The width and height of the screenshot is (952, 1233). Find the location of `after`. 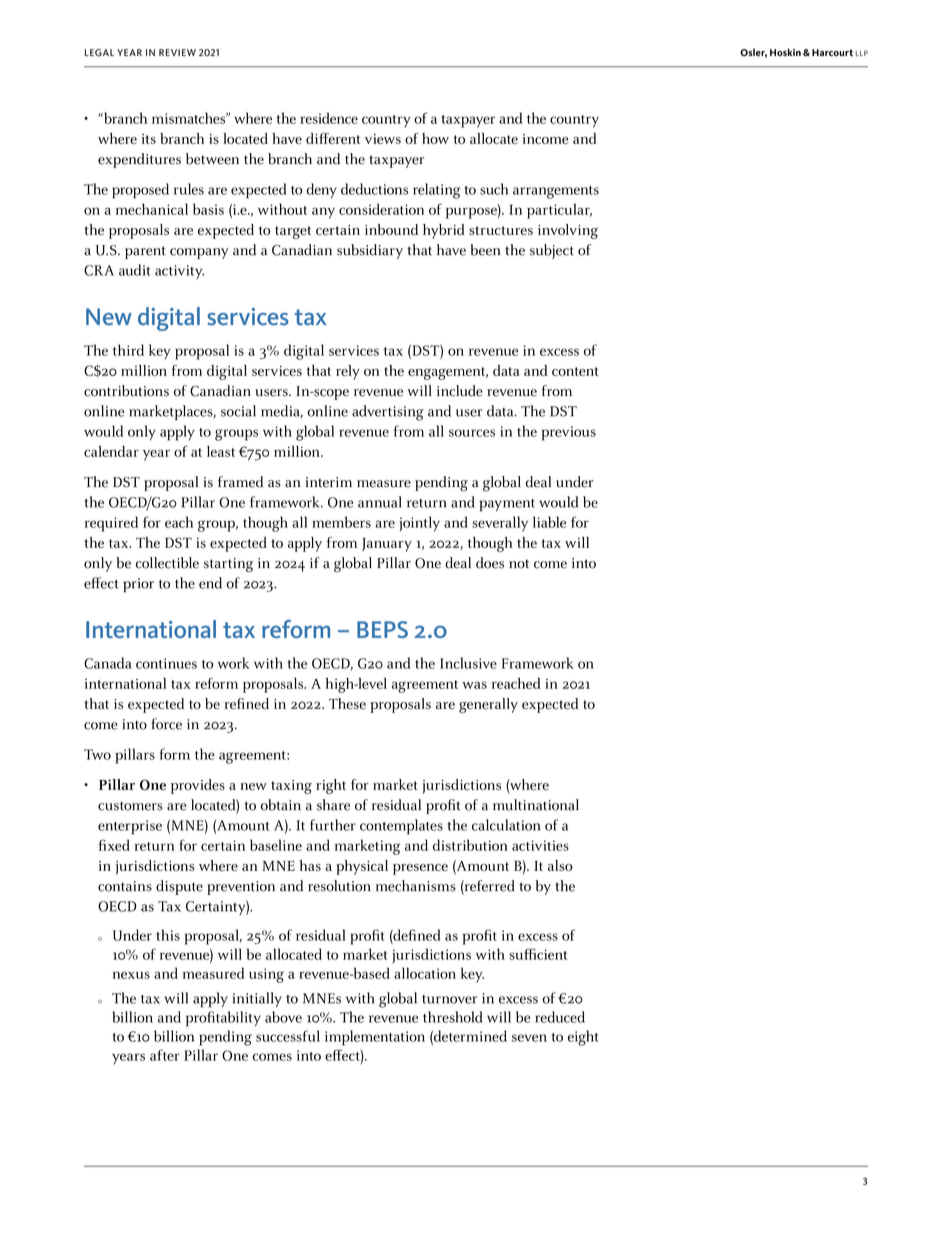

after is located at coordinates (165, 1055).
